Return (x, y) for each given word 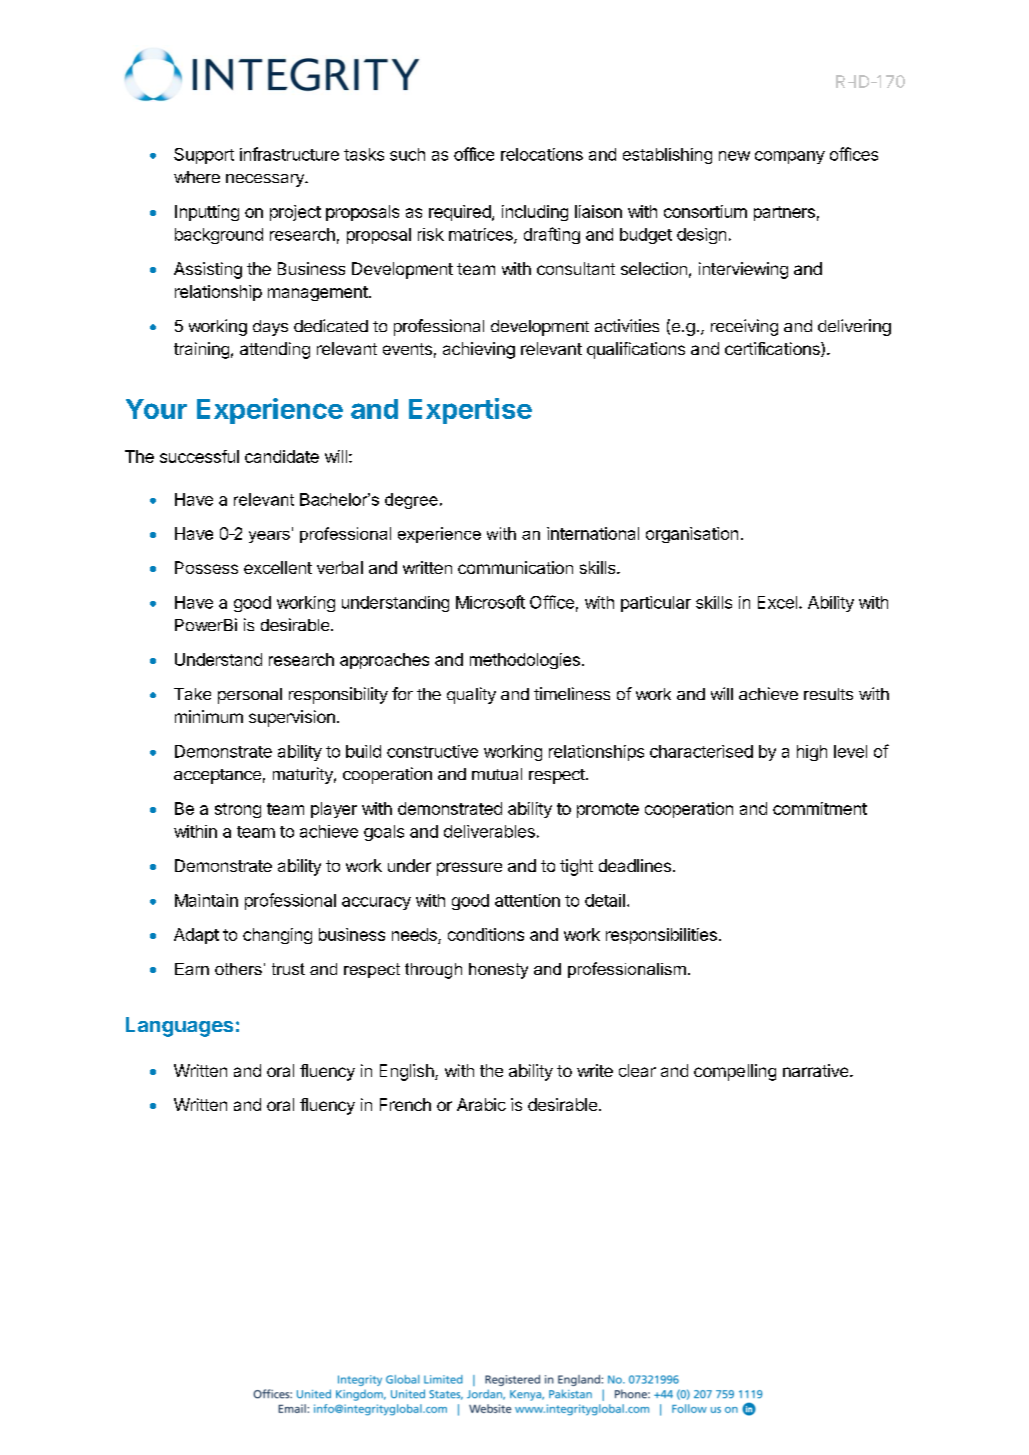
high (812, 753)
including (535, 213)
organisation (692, 535)
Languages (179, 1027)
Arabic (481, 1104)
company (790, 157)
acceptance (217, 776)
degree (411, 501)
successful (199, 456)
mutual (497, 774)
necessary (266, 180)
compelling (735, 1072)
